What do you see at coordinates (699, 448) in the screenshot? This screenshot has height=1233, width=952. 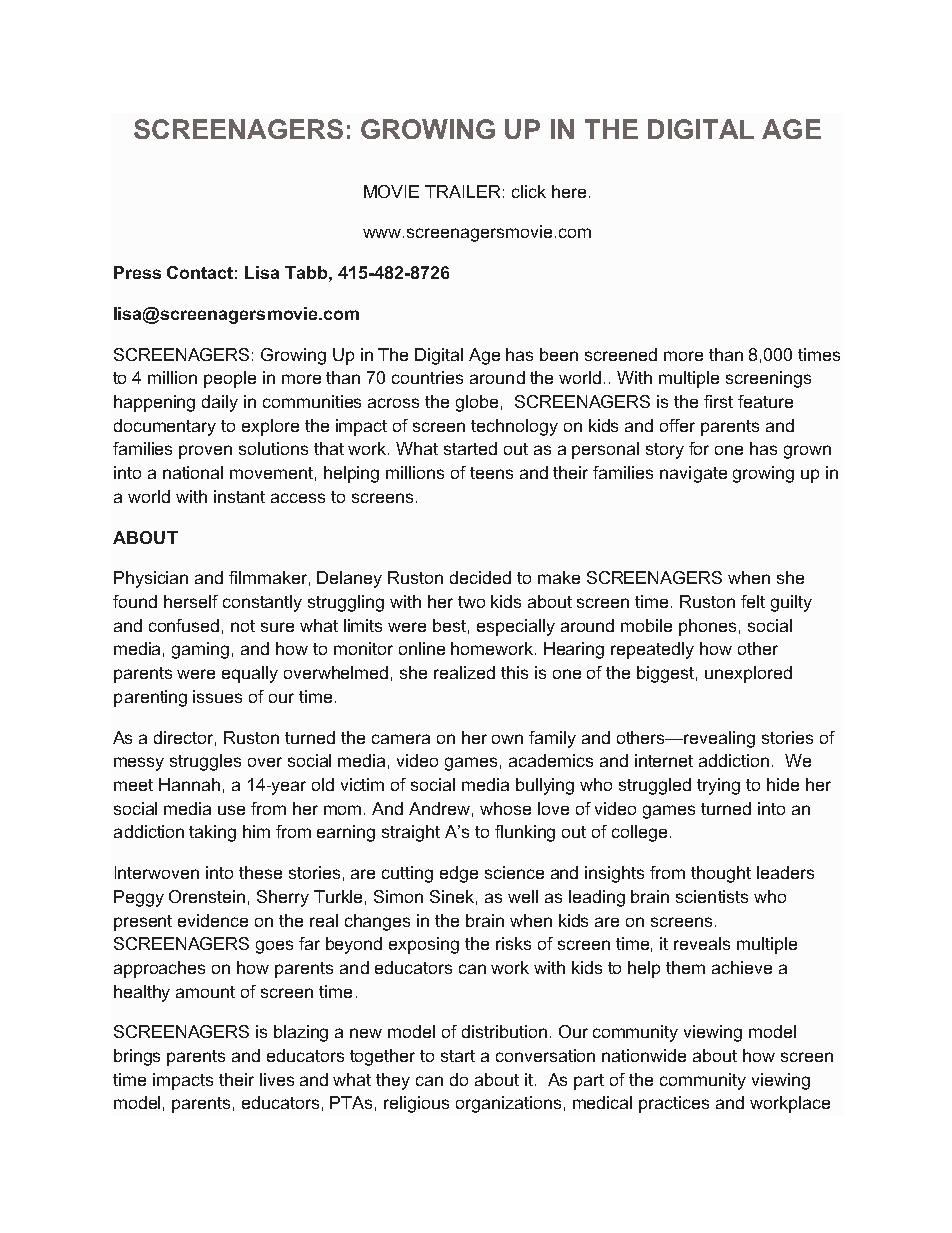 I see `for` at bounding box center [699, 448].
